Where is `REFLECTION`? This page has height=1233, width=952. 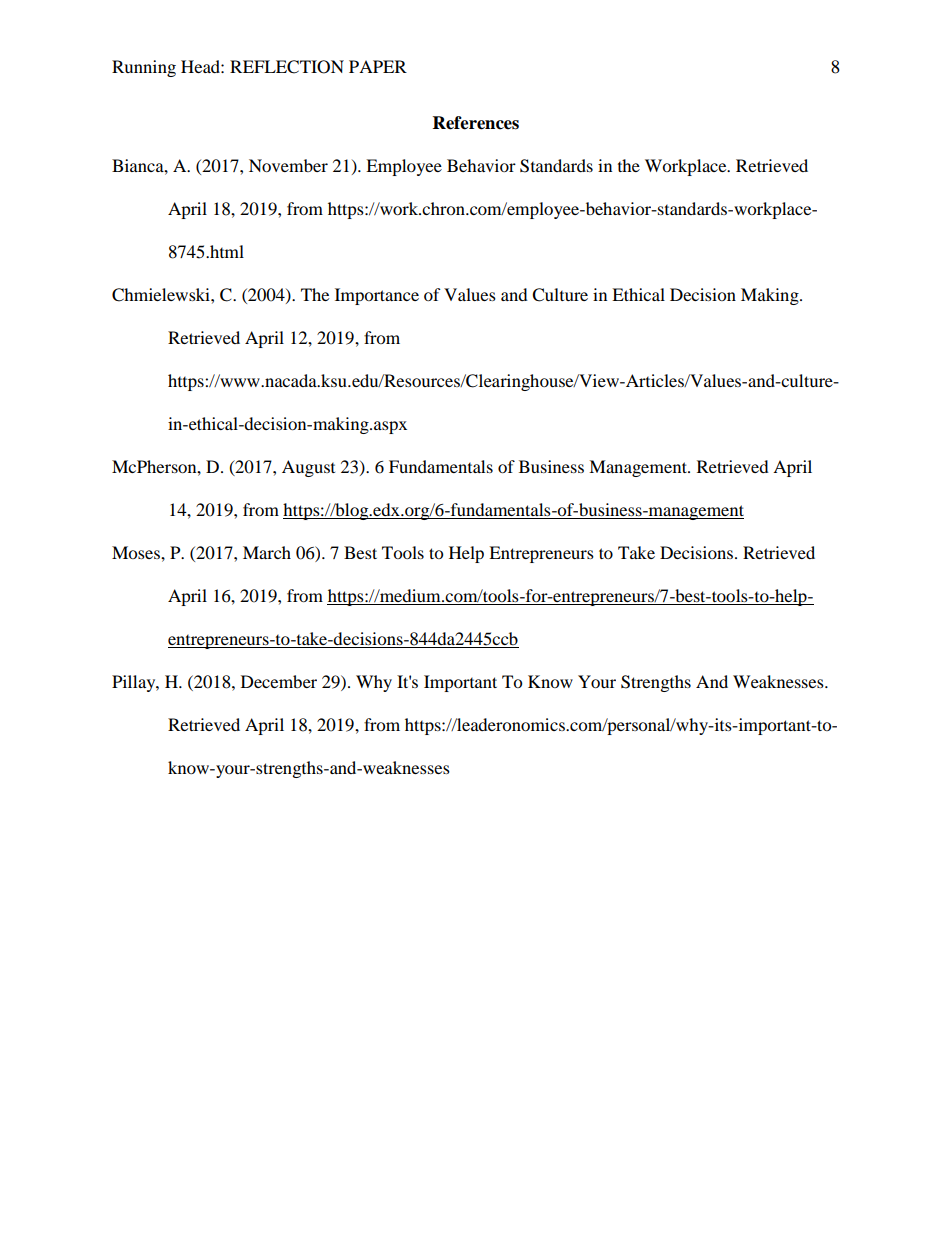 REFLECTION is located at coordinates (287, 67).
